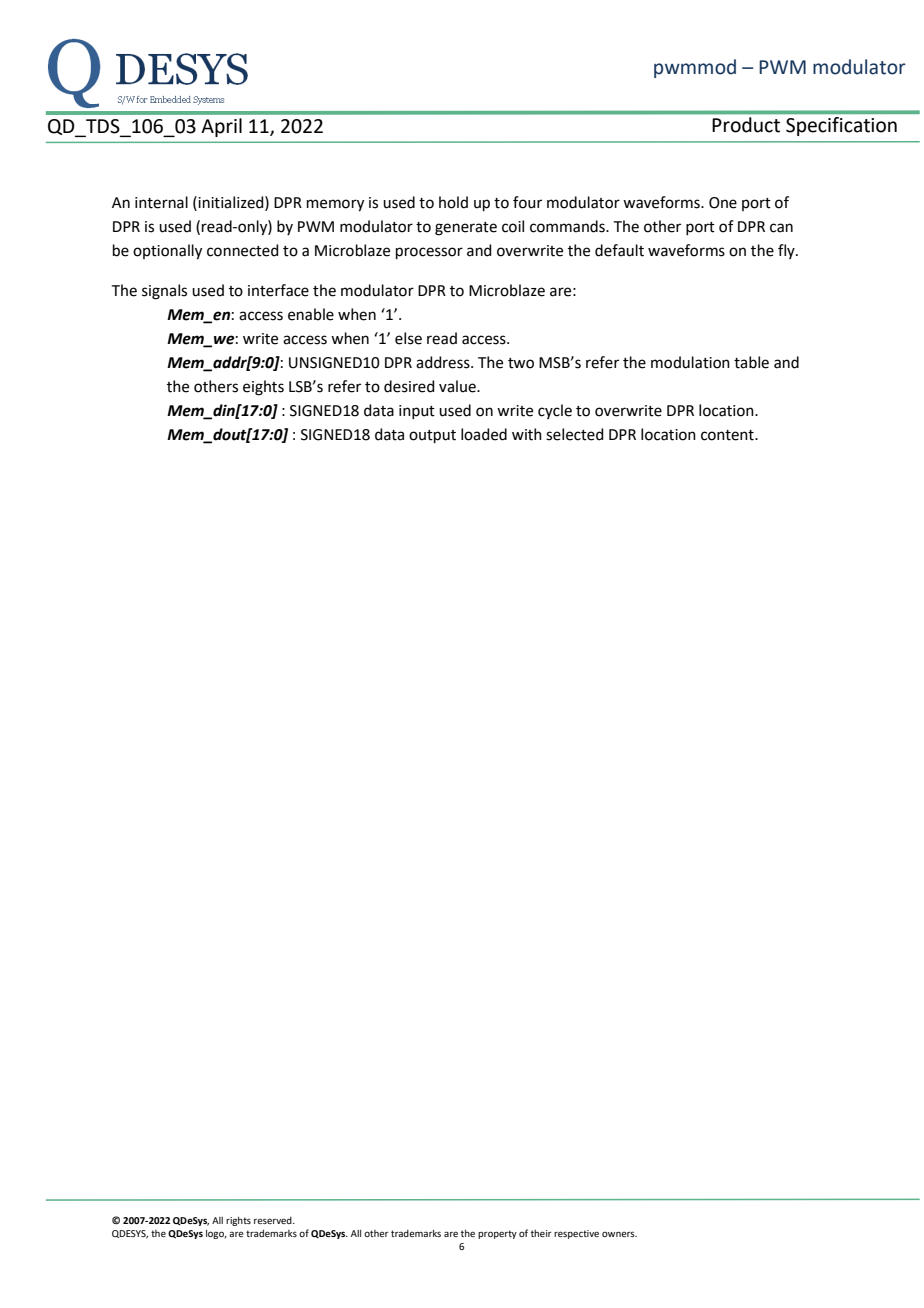 The image size is (924, 1308). I want to click on rights, so click(238, 1221).
